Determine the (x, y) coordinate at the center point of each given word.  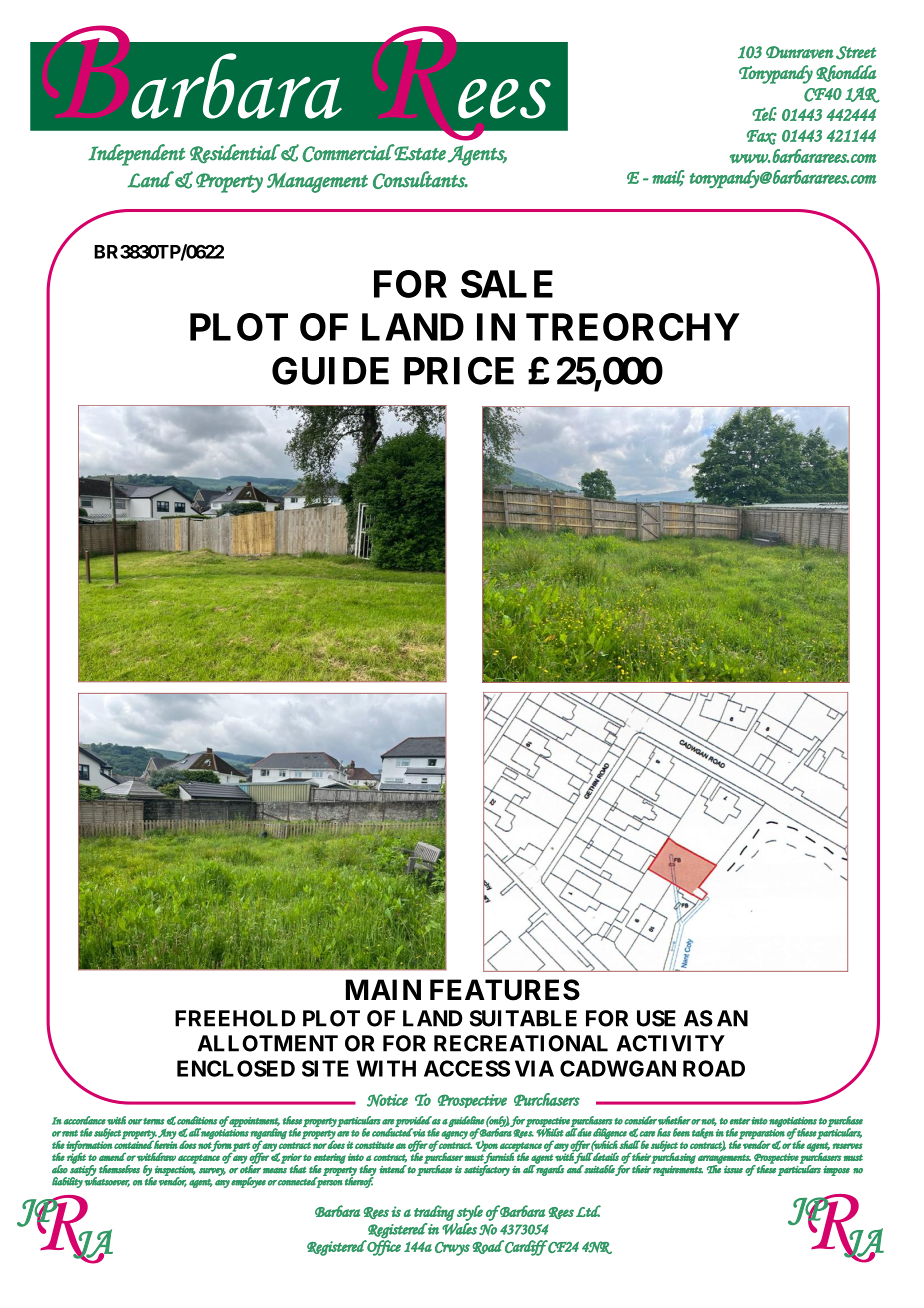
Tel (764, 114)
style (470, 1213)
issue (733, 1170)
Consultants (420, 180)
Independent (136, 155)
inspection (175, 1172)
